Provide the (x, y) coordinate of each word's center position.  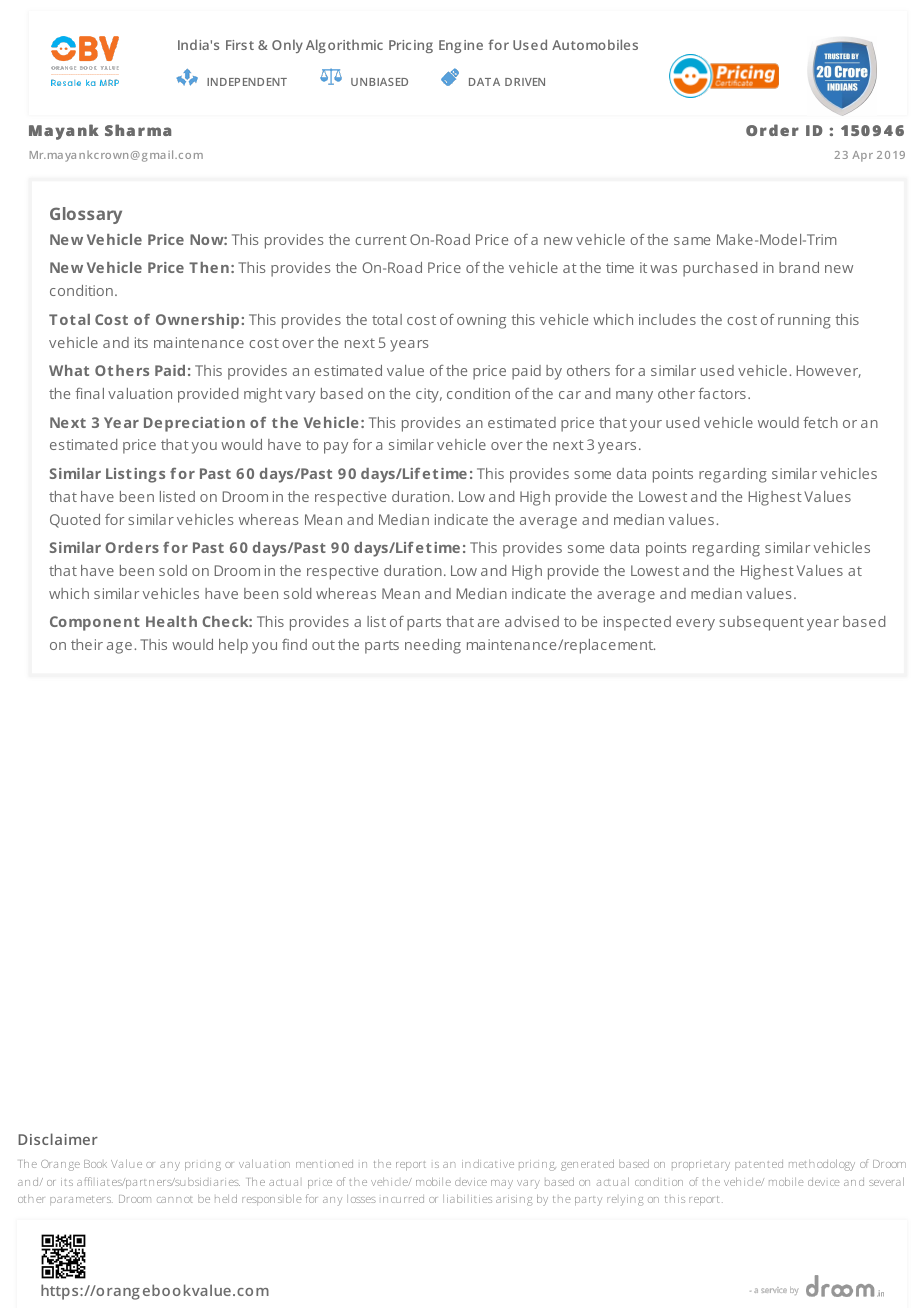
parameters (81, 1200)
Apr (862, 156)
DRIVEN (525, 82)
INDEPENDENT (247, 82)
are (488, 623)
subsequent (761, 623)
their (87, 644)
